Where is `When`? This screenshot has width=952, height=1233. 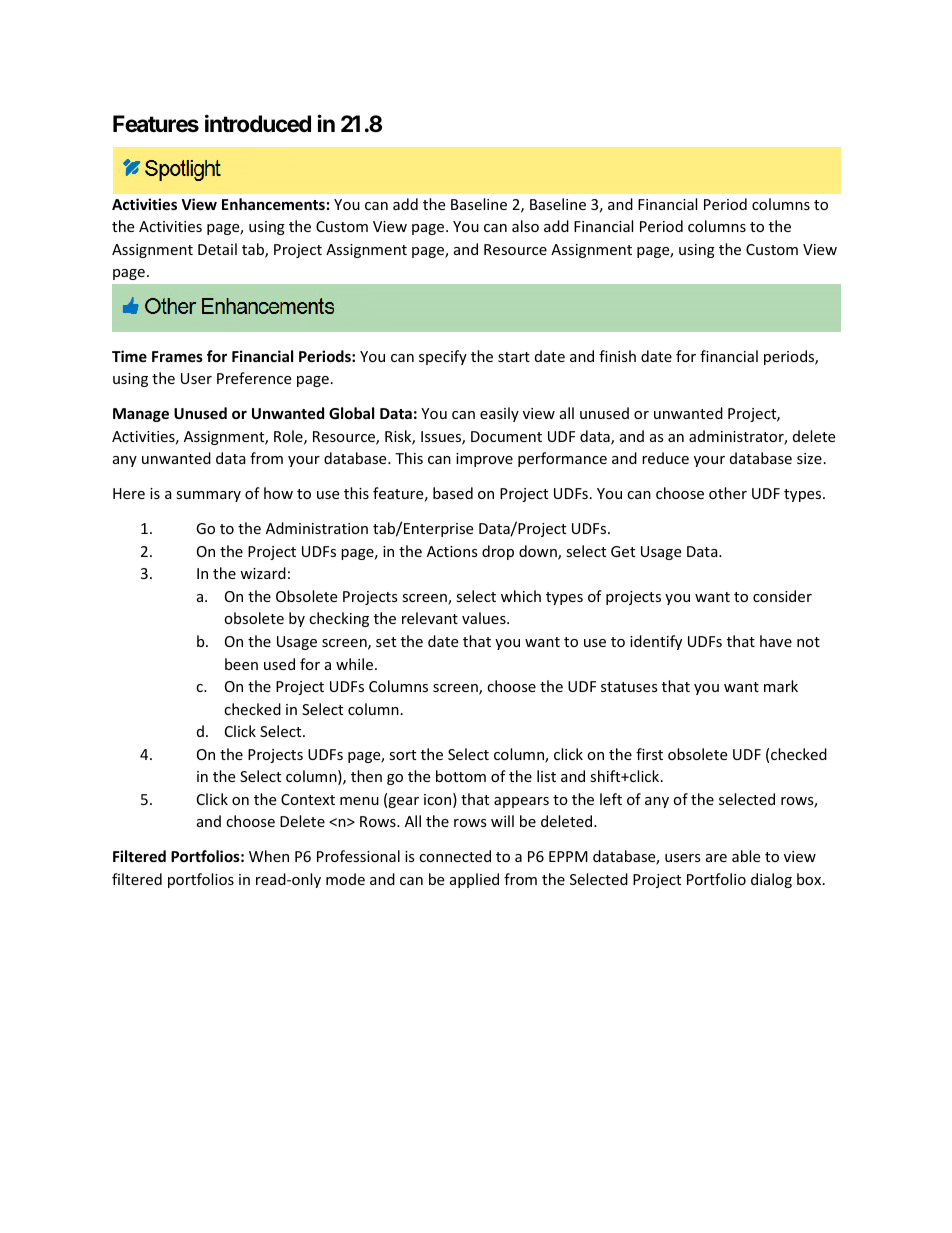 When is located at coordinates (269, 856).
